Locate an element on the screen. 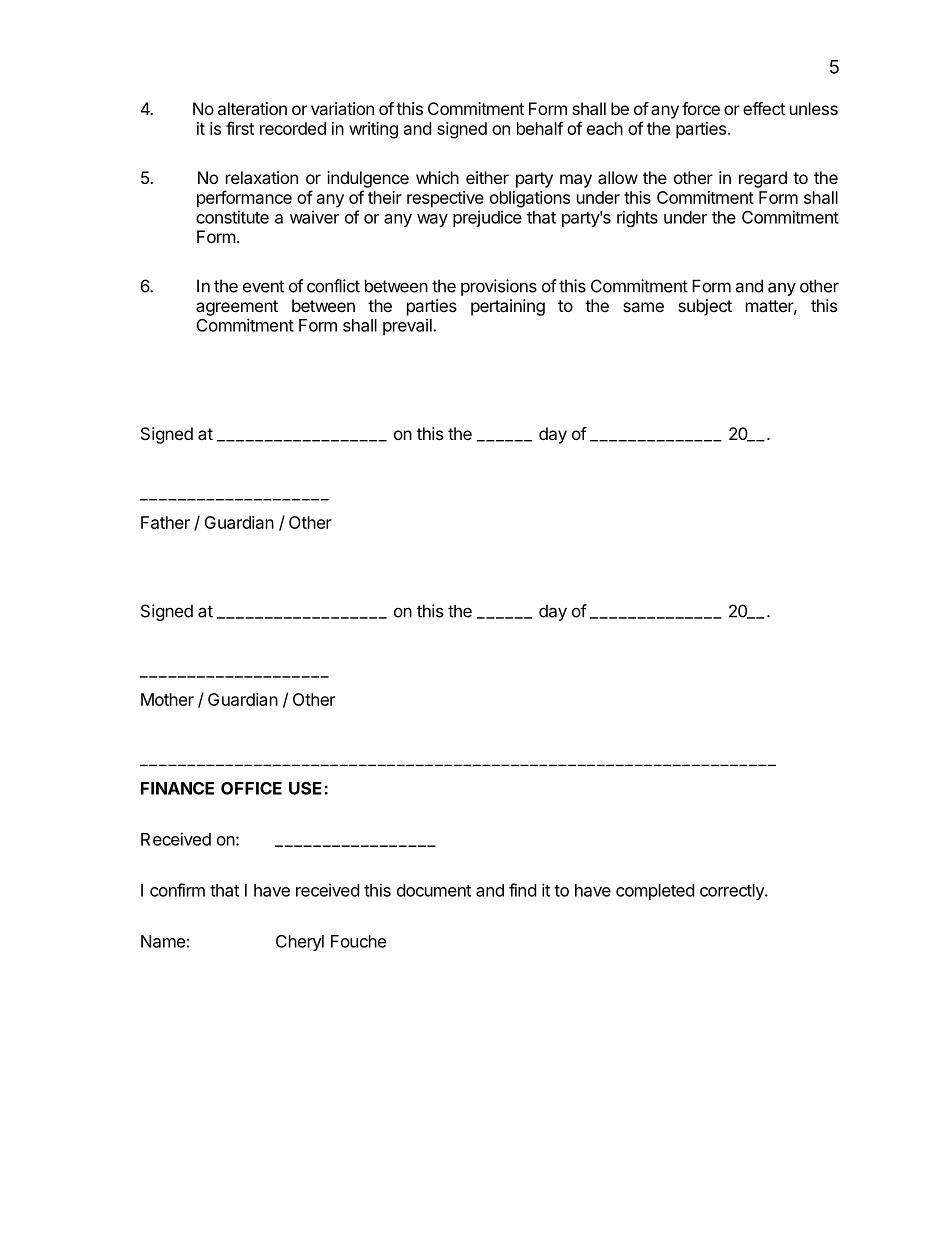 This screenshot has height=1233, width=952. agreement is located at coordinates (237, 308).
